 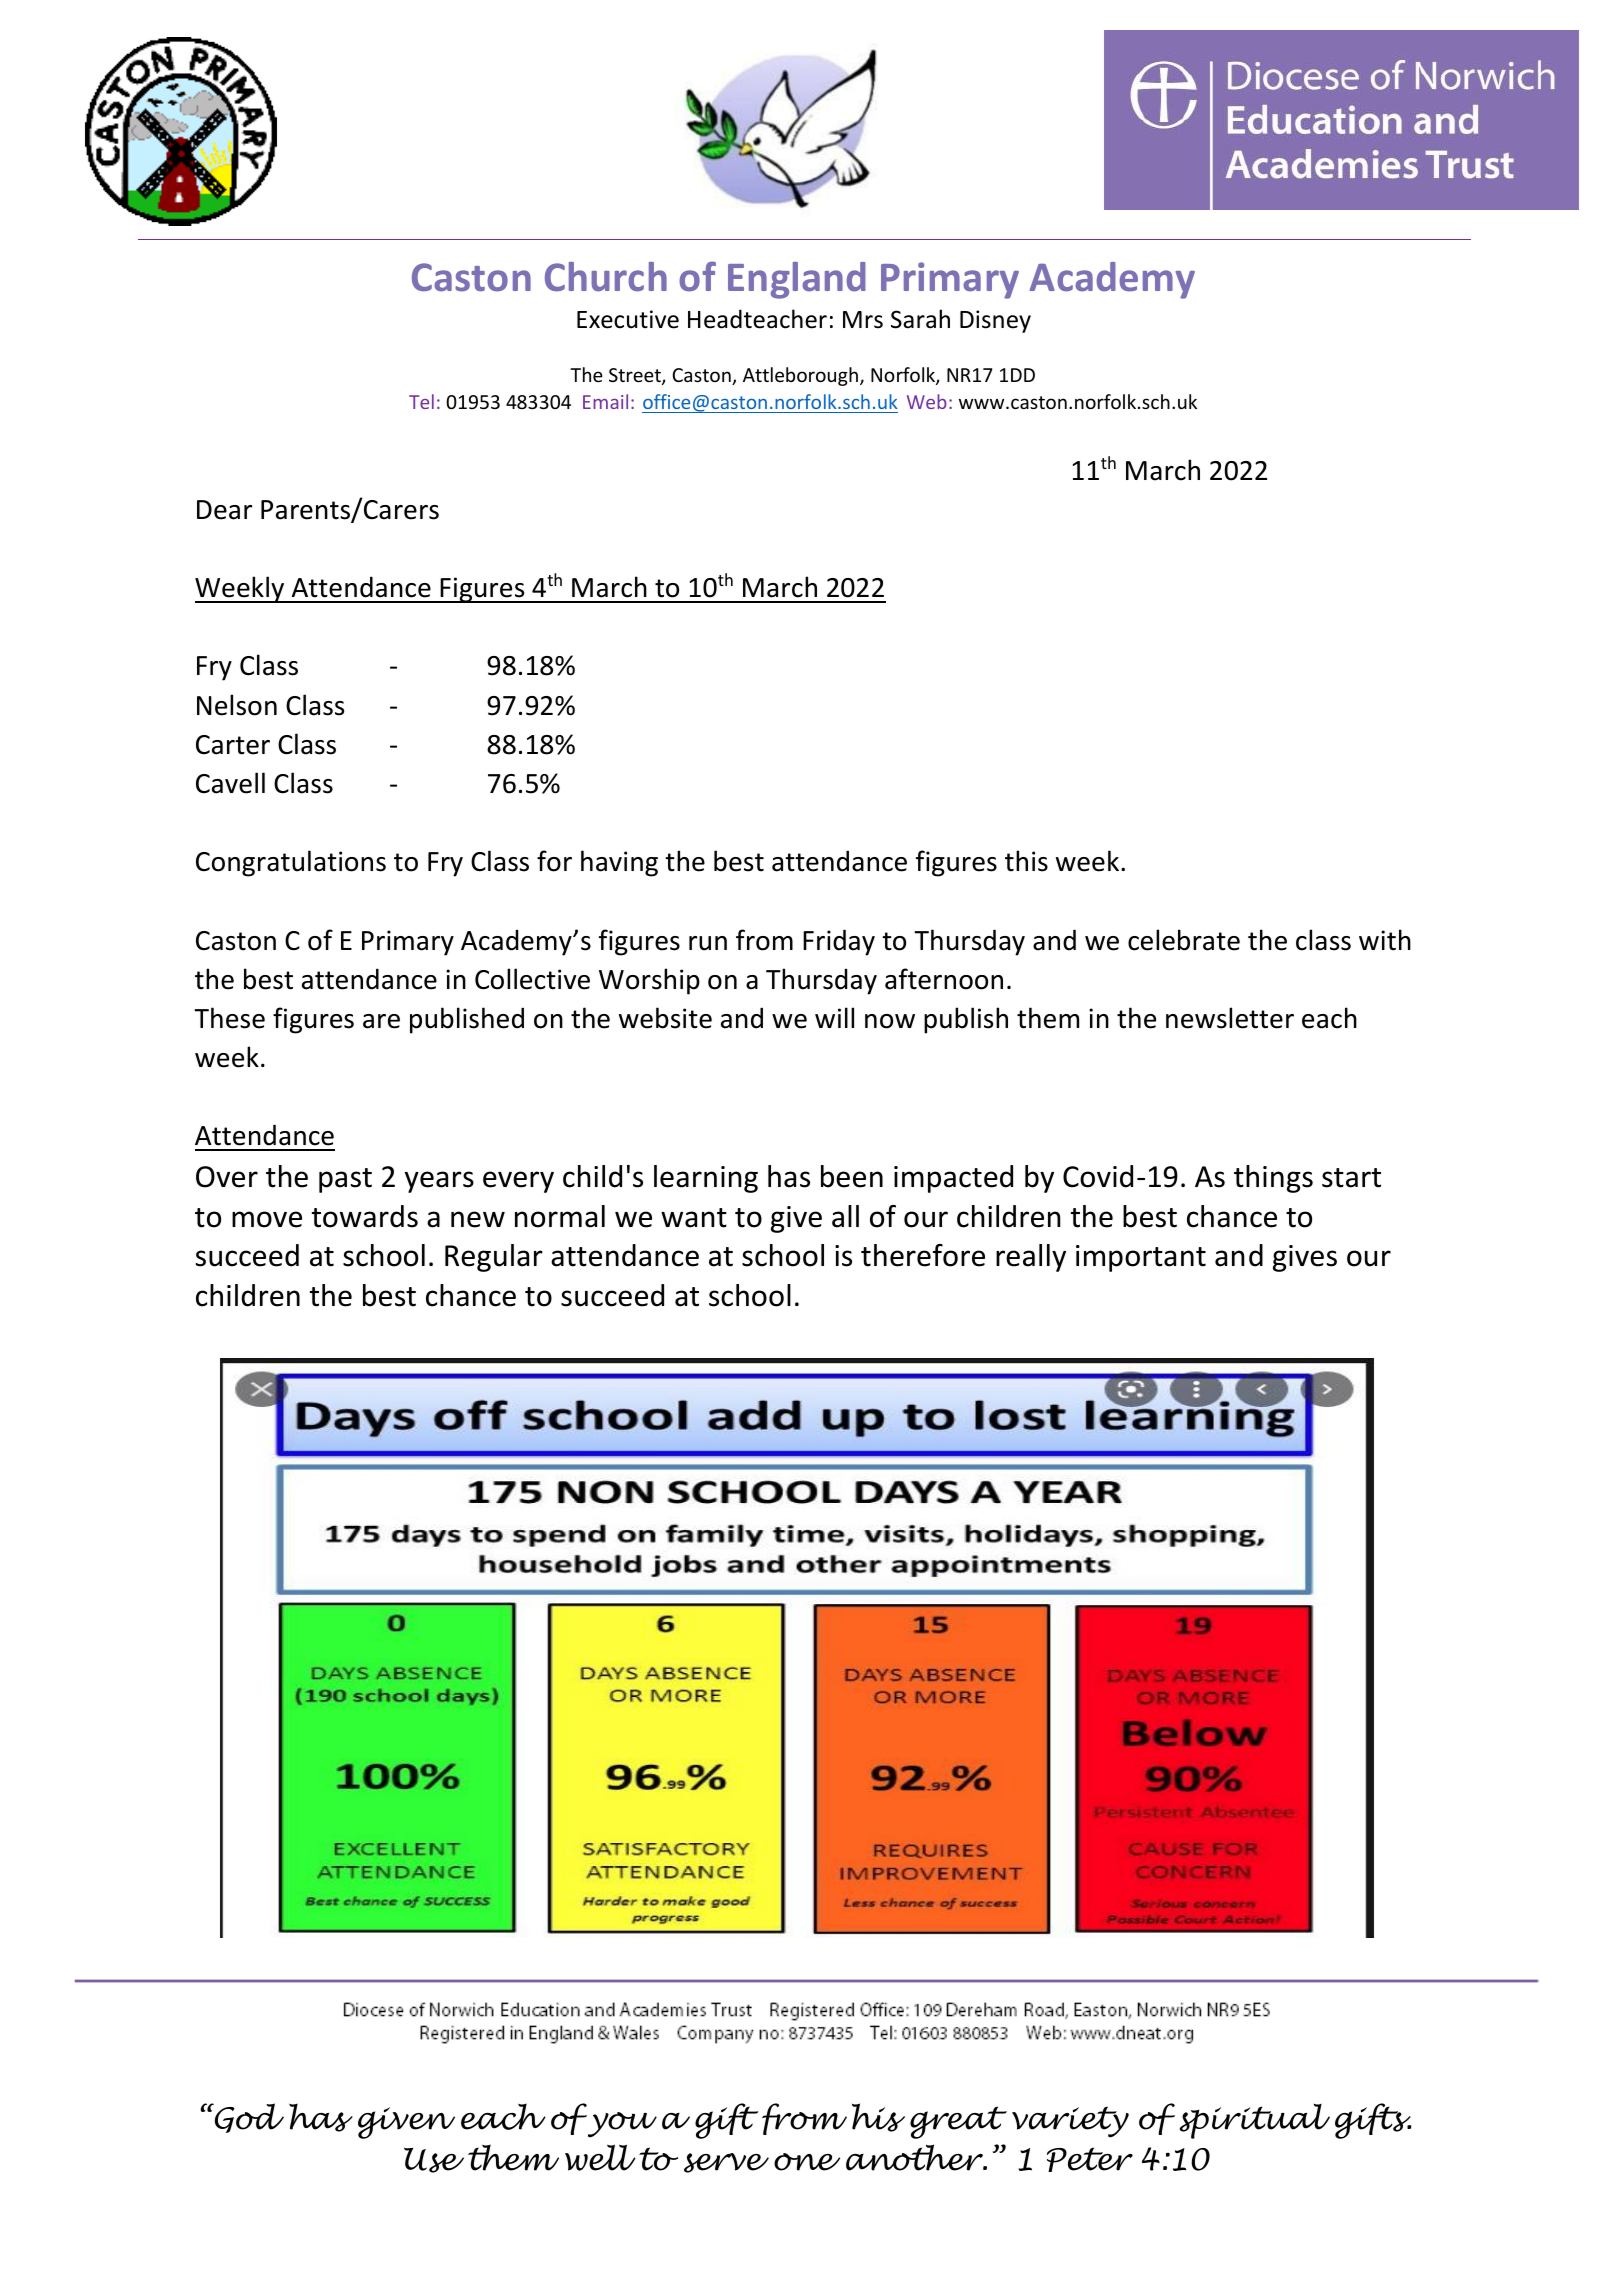 What do you see at coordinates (365, 1216) in the screenshot?
I see `towards` at bounding box center [365, 1216].
